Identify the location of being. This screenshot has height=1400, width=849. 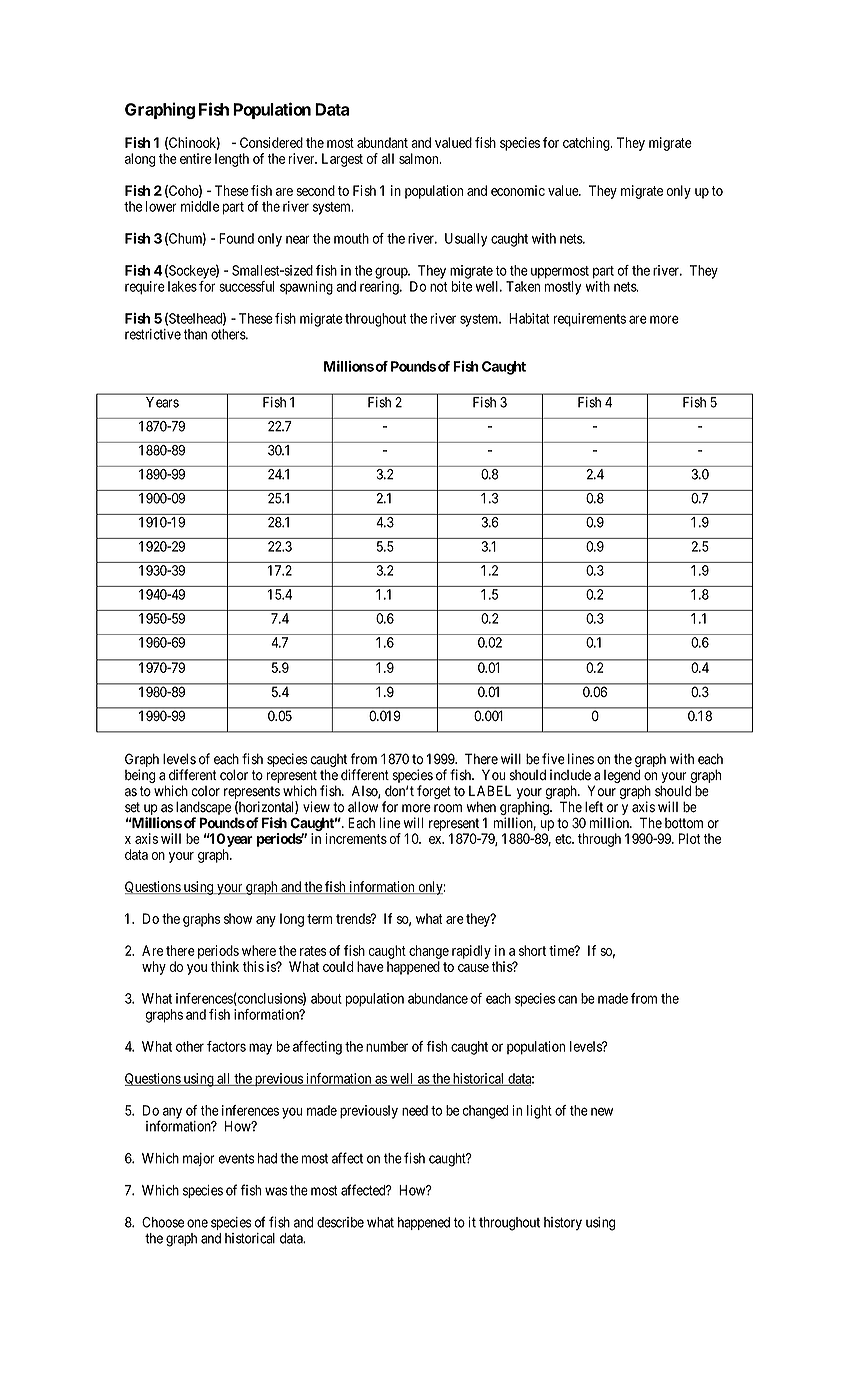
(140, 776).
